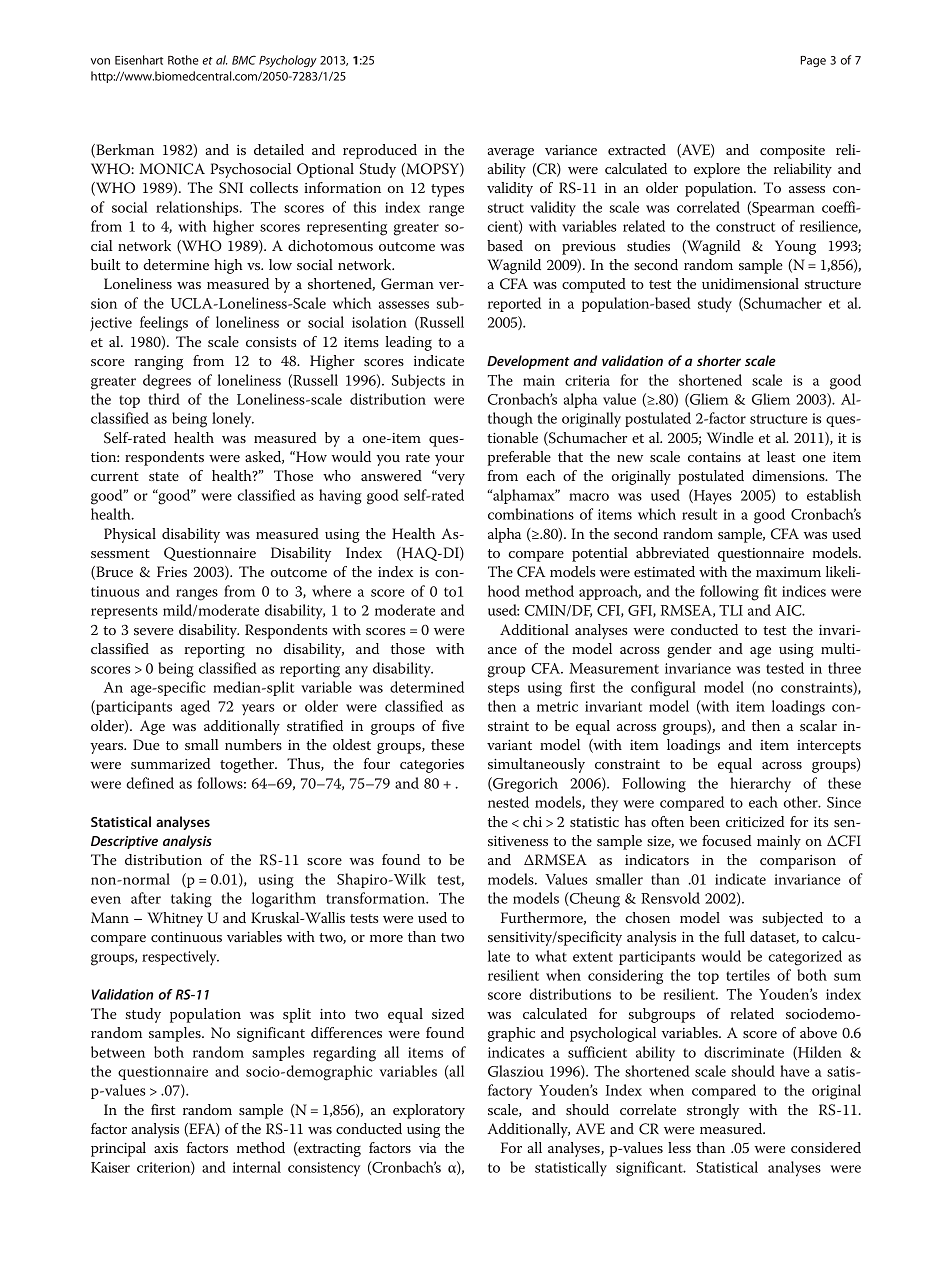 This document has width=952, height=1270. I want to click on axis, so click(166, 1148).
